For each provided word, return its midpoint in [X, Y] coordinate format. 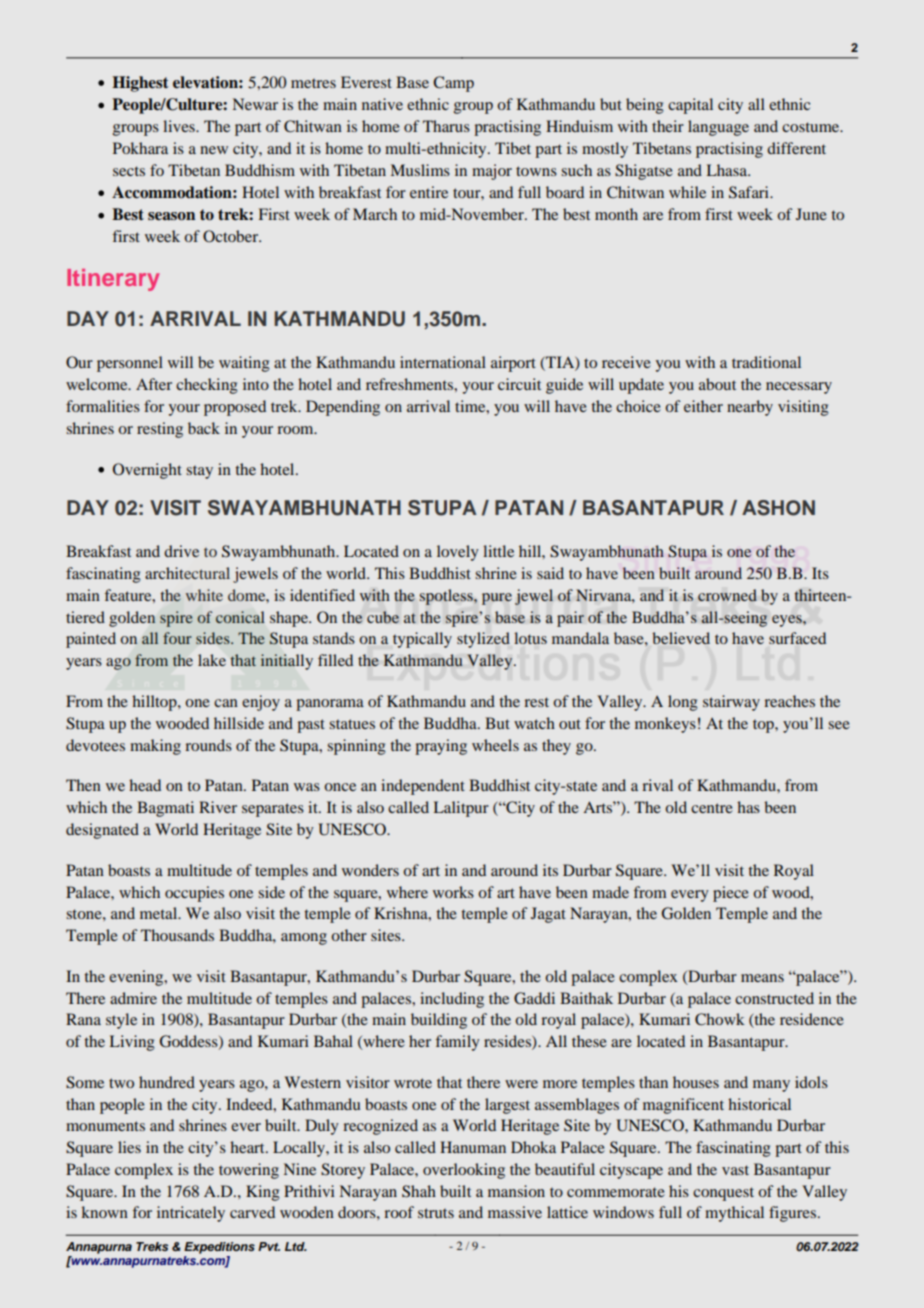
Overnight [147, 471]
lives [180, 126]
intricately [191, 1214]
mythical [734, 1214]
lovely [458, 553]
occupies [194, 894]
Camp [453, 84]
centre [712, 808]
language [718, 128]
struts [436, 1213]
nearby [750, 408]
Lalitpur [461, 809]
